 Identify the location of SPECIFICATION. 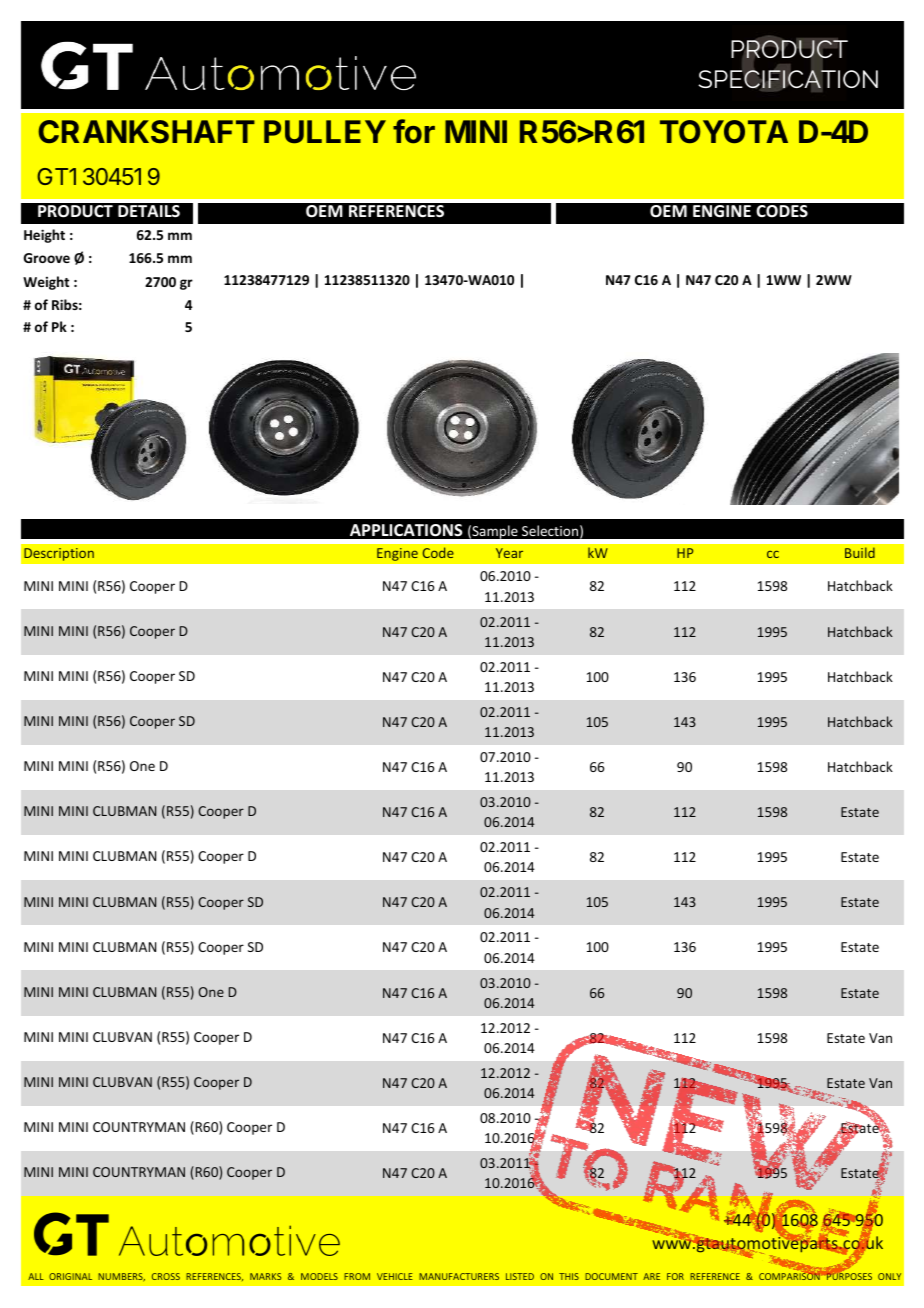
(788, 79).
